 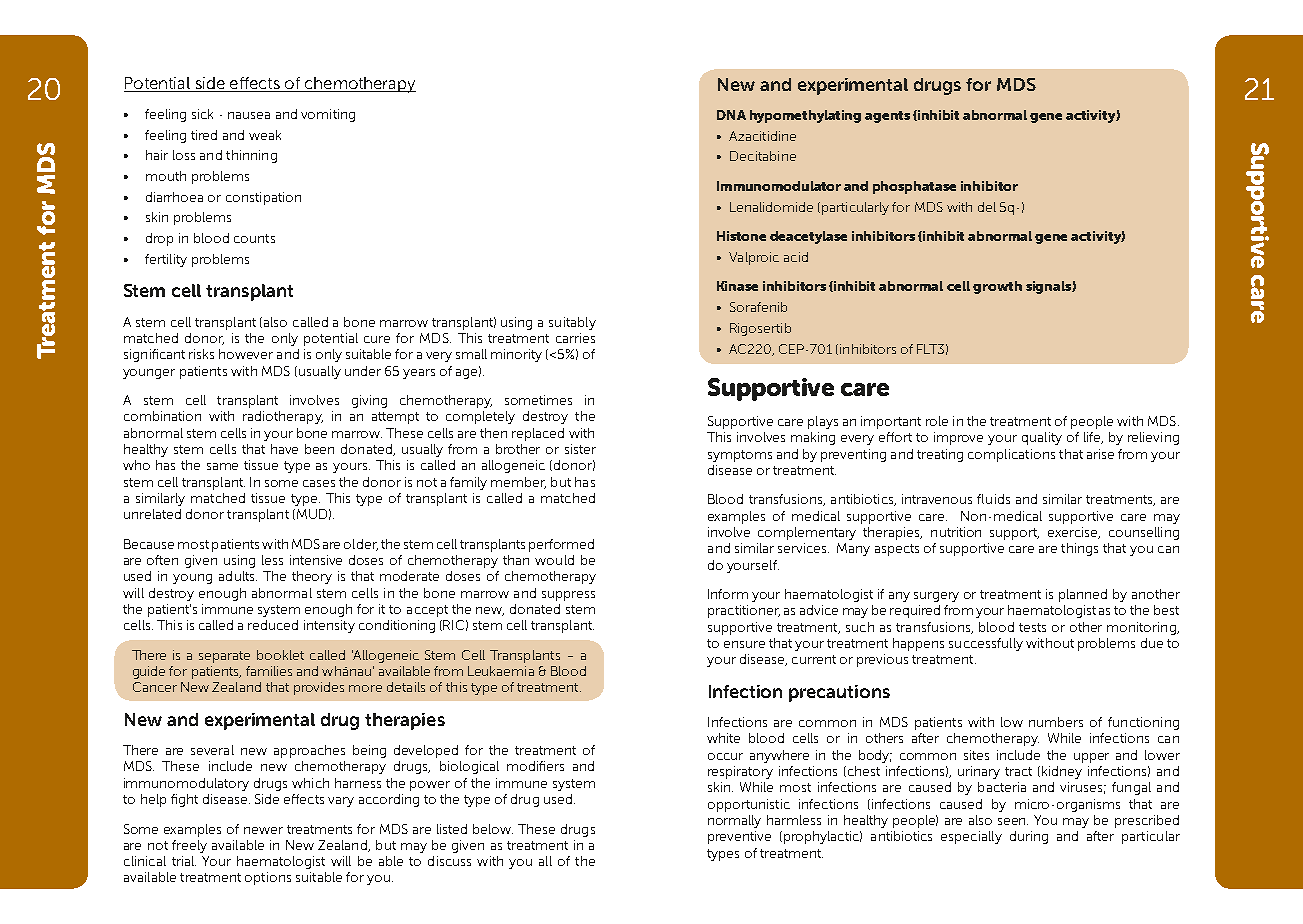 What do you see at coordinates (731, 115) in the screenshot?
I see `DNA` at bounding box center [731, 115].
